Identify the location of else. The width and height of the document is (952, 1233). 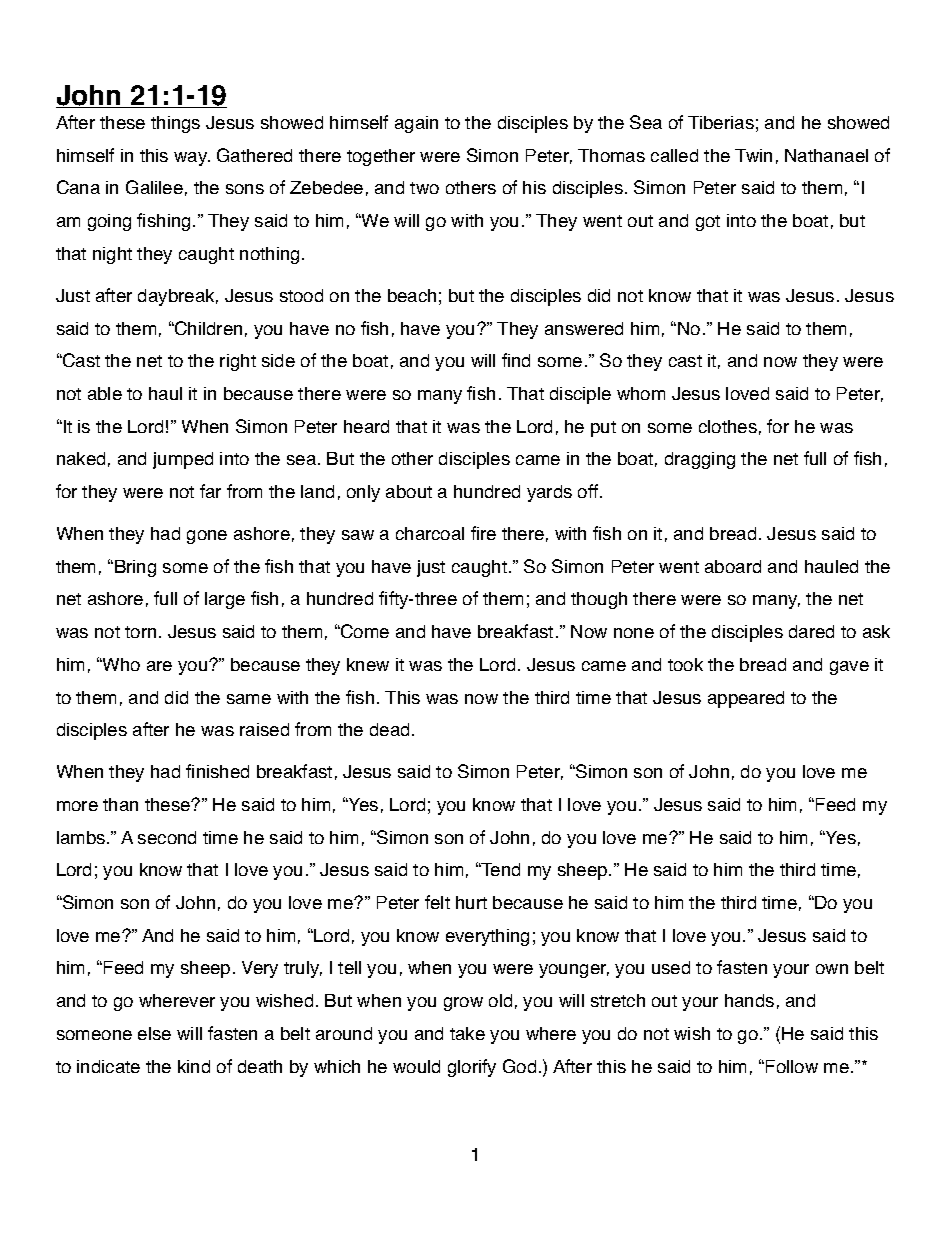
(154, 1033).
